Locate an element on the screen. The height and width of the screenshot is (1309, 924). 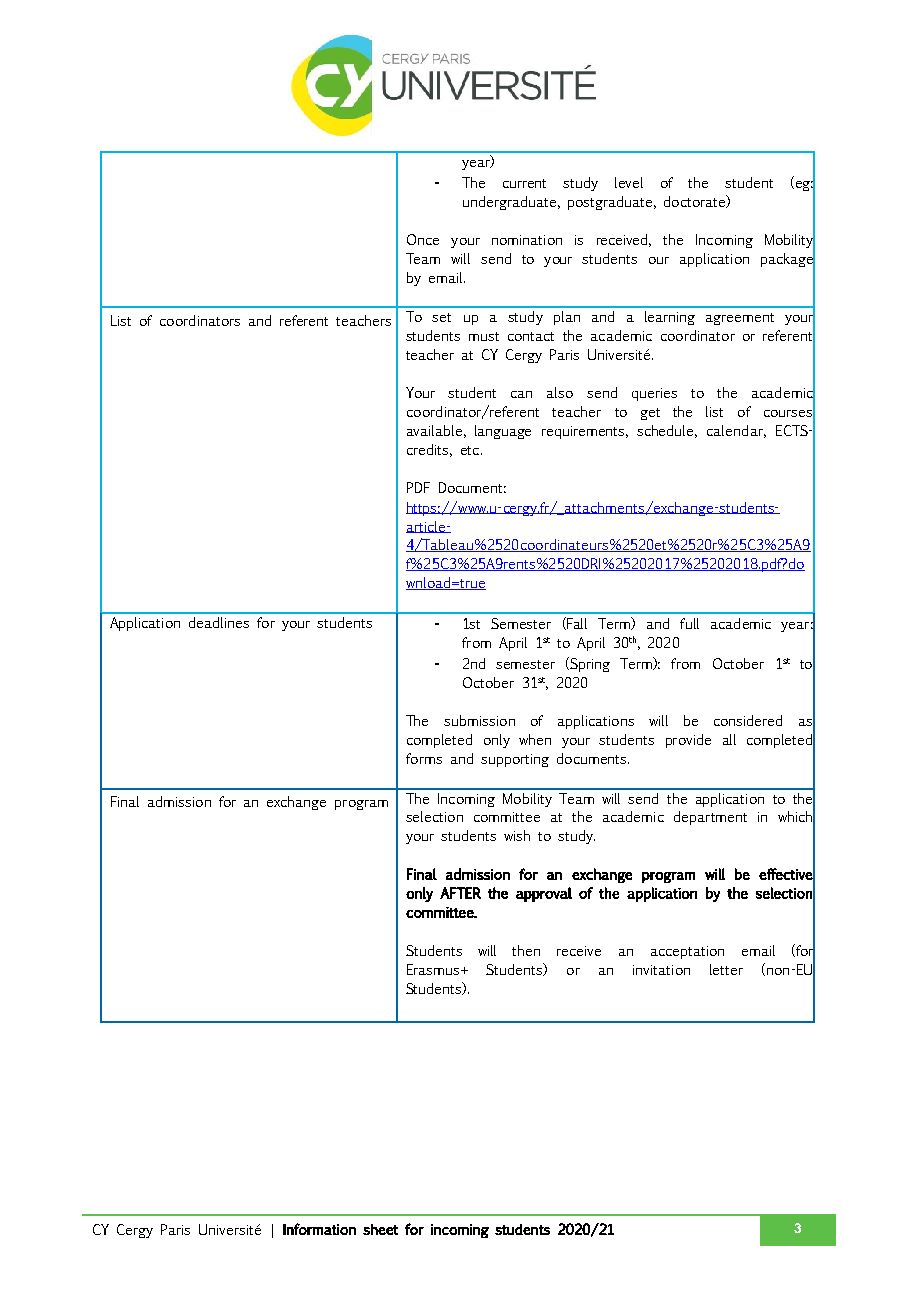
available is located at coordinates (434, 430).
